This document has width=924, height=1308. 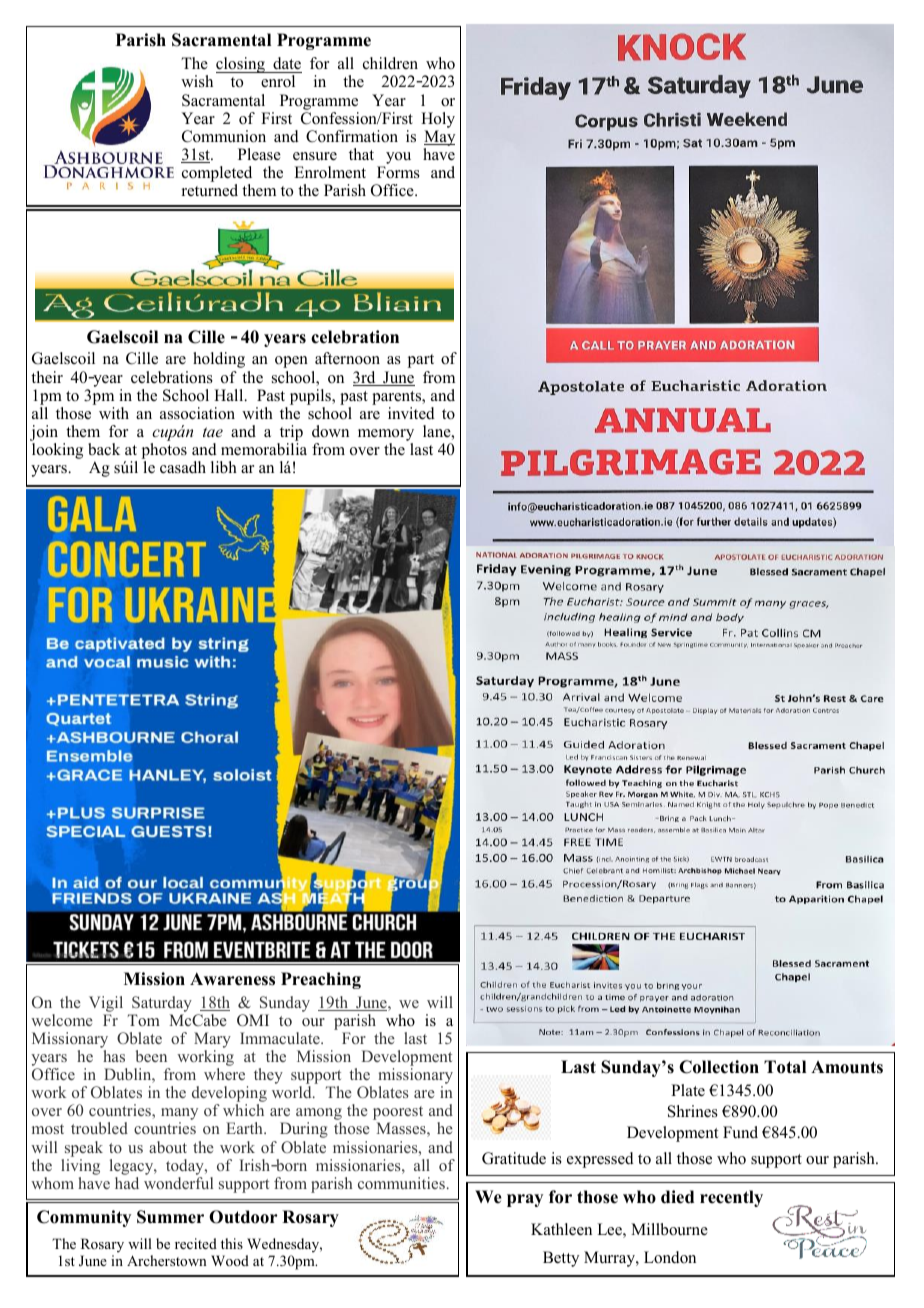 What do you see at coordinates (439, 139) in the document?
I see `May` at bounding box center [439, 139].
